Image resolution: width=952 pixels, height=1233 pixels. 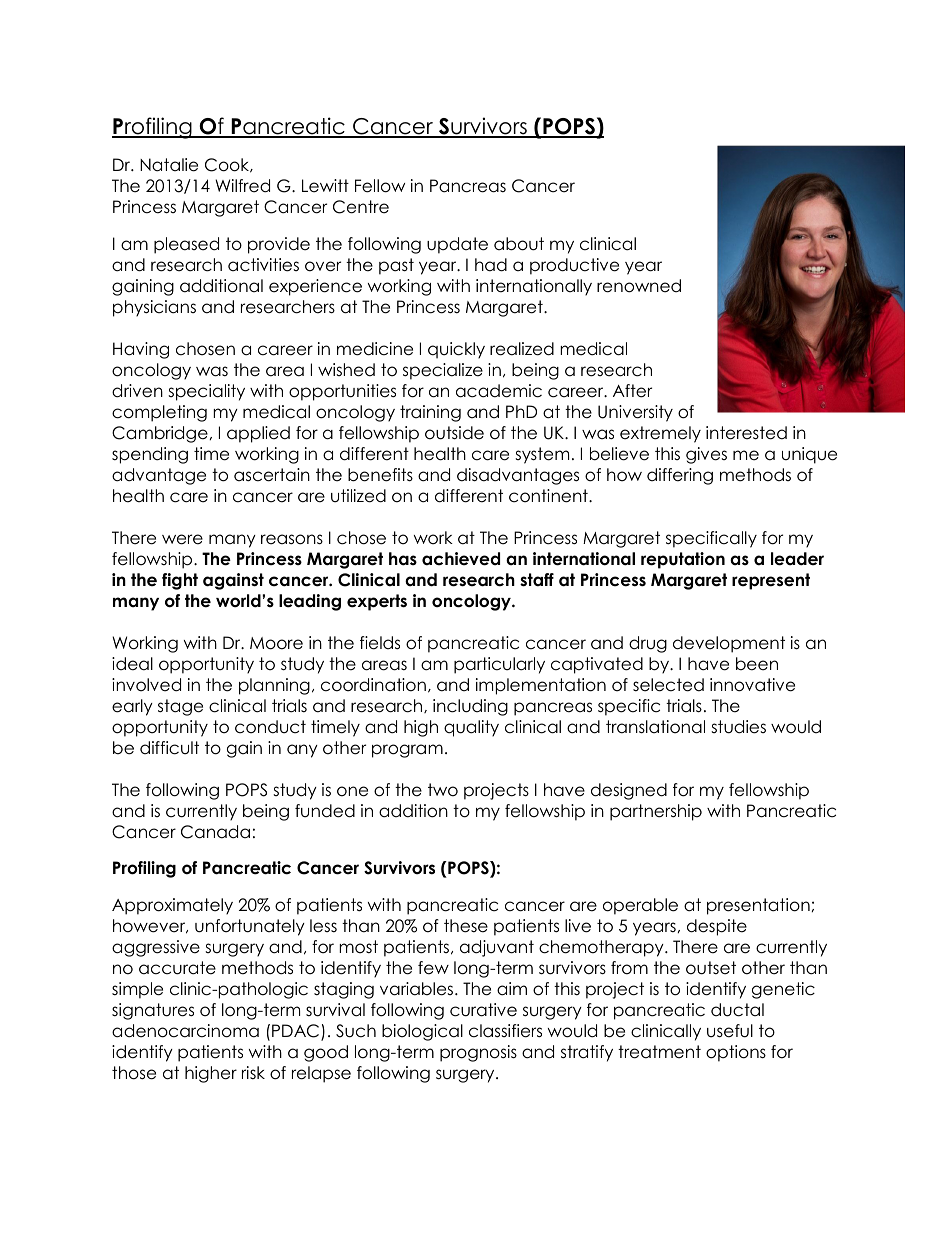 What do you see at coordinates (180, 581) in the image?
I see `fight` at bounding box center [180, 581].
